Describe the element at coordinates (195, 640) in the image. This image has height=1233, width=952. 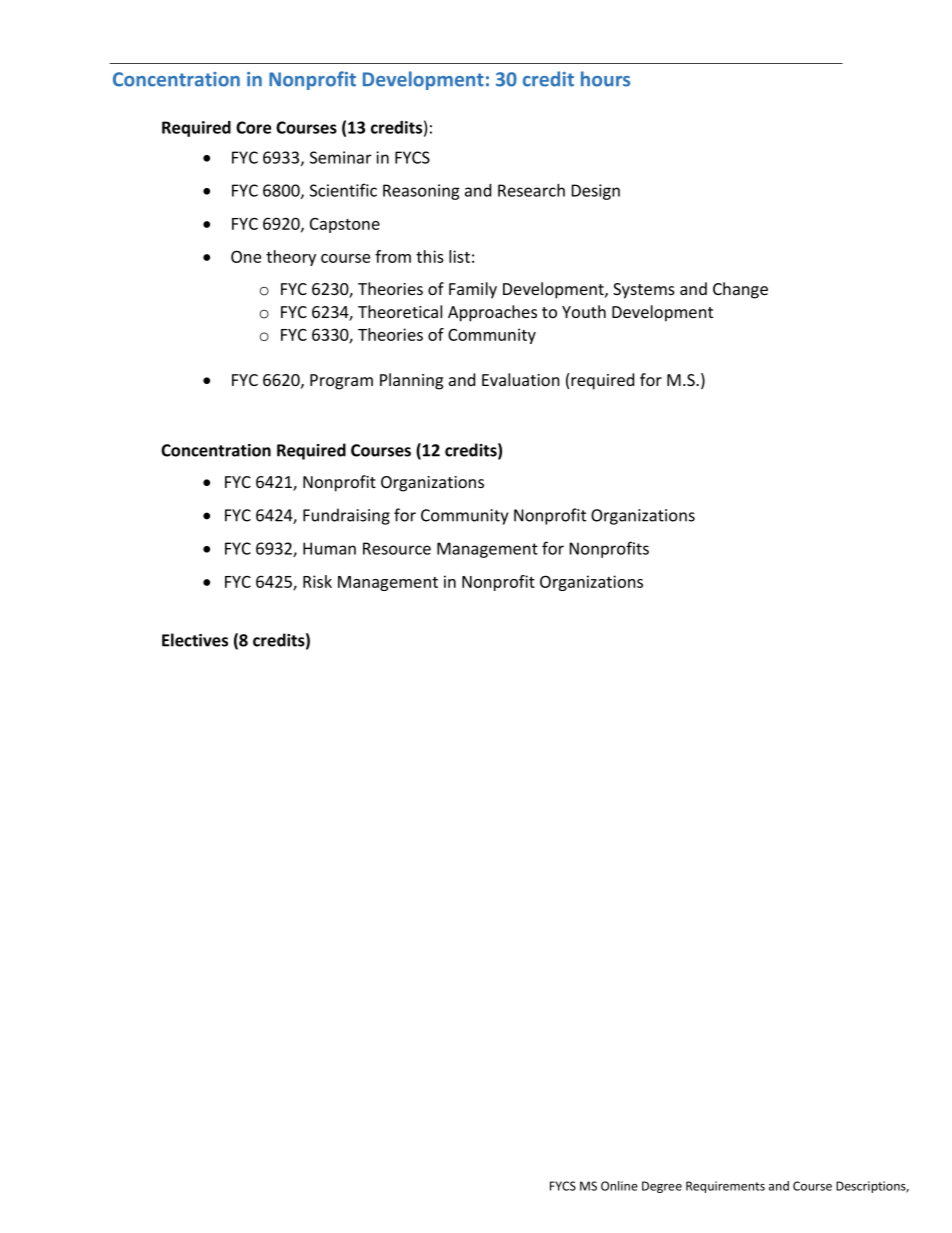
I see `Electives` at that location.
